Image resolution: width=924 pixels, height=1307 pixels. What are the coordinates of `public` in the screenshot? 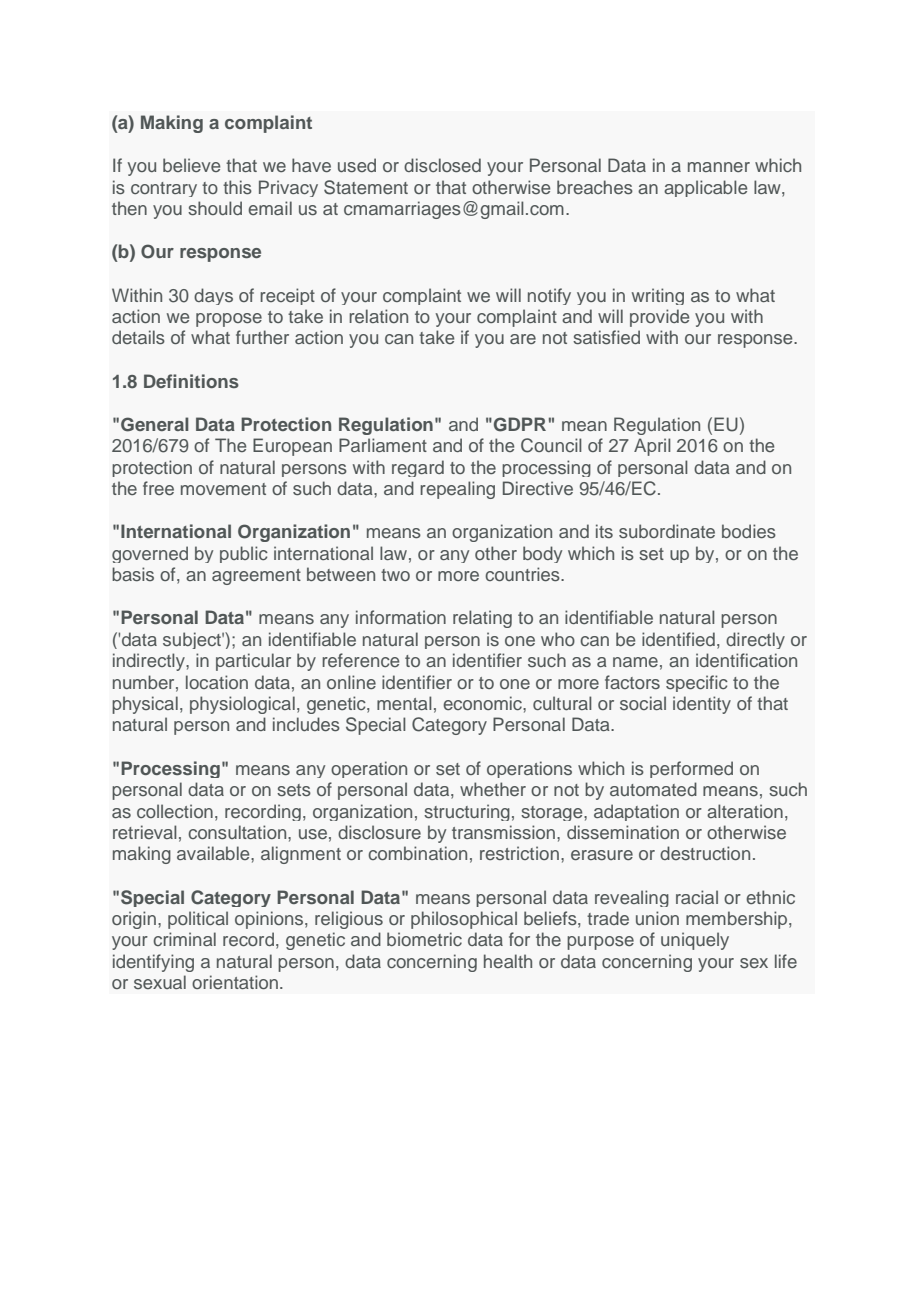 It's located at (244, 554).
